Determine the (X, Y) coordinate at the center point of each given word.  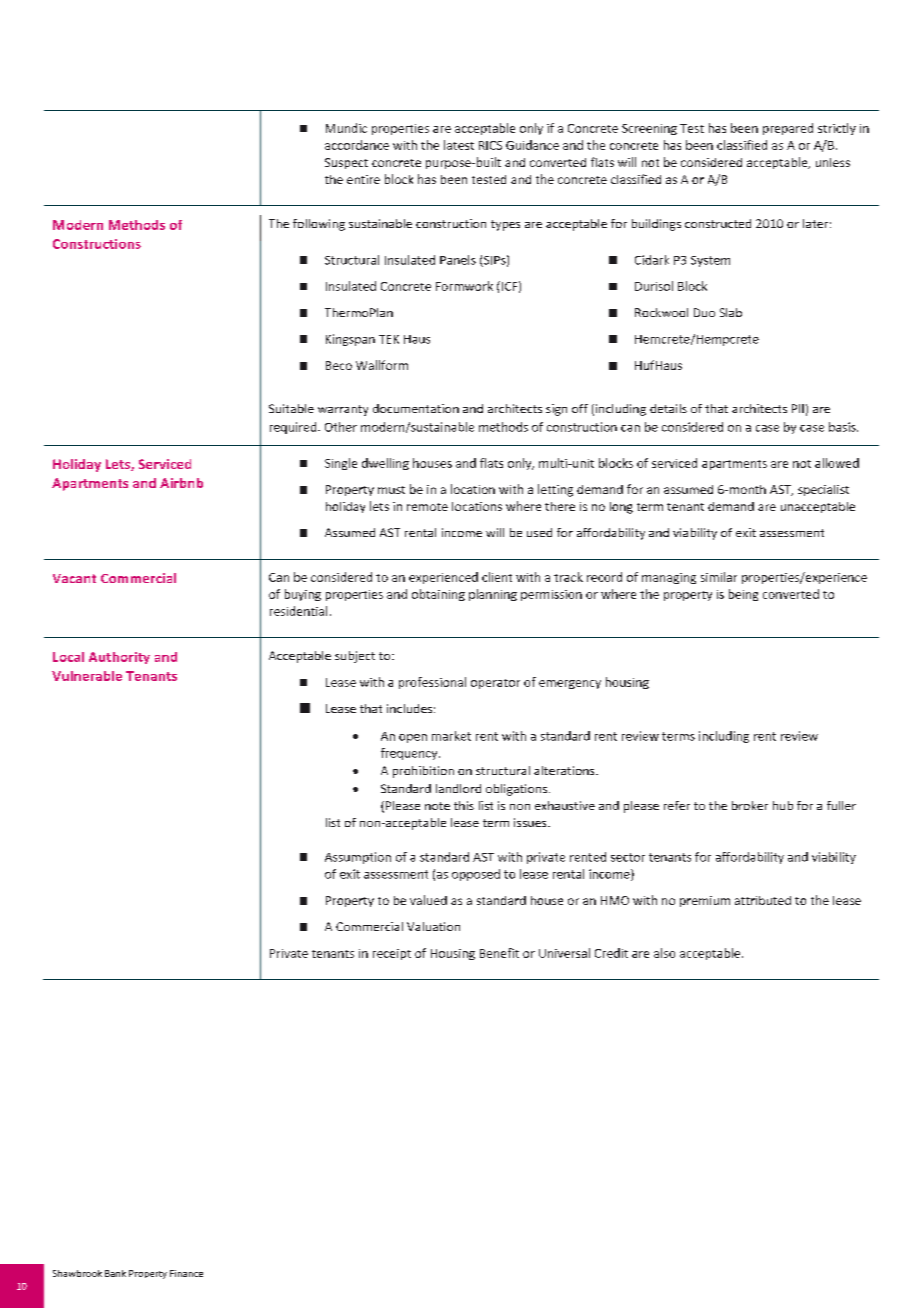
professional (432, 683)
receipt (392, 954)
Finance (186, 1273)
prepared (788, 129)
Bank (115, 1273)
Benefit (499, 953)
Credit (611, 953)
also (664, 953)
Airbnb (181, 483)
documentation (416, 408)
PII (798, 408)
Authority (119, 658)
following (319, 225)
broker (750, 805)
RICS (490, 145)
